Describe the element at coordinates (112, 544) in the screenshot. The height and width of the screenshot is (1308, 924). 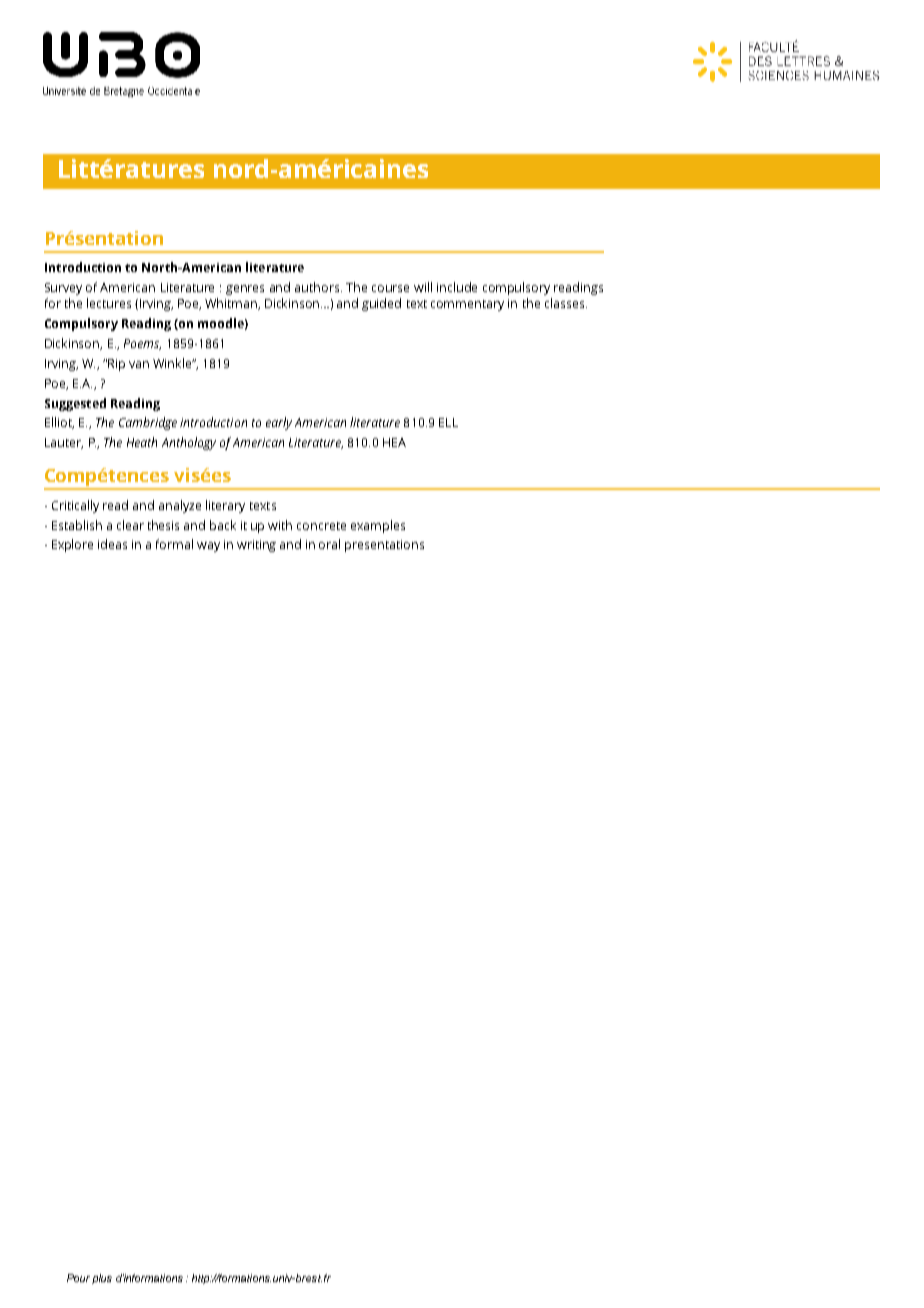
I see `ideas` at that location.
